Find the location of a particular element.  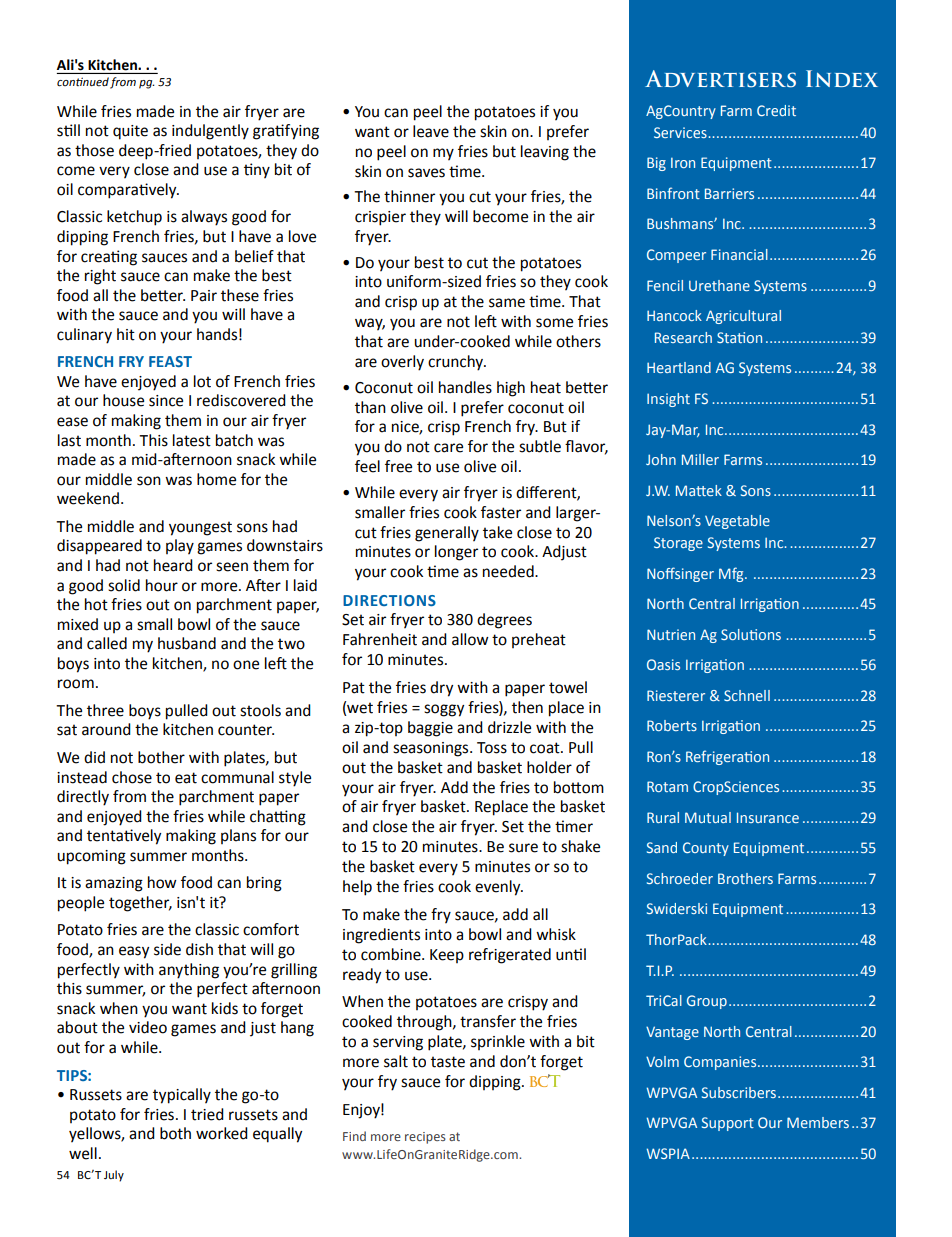

side is located at coordinates (167, 949).
